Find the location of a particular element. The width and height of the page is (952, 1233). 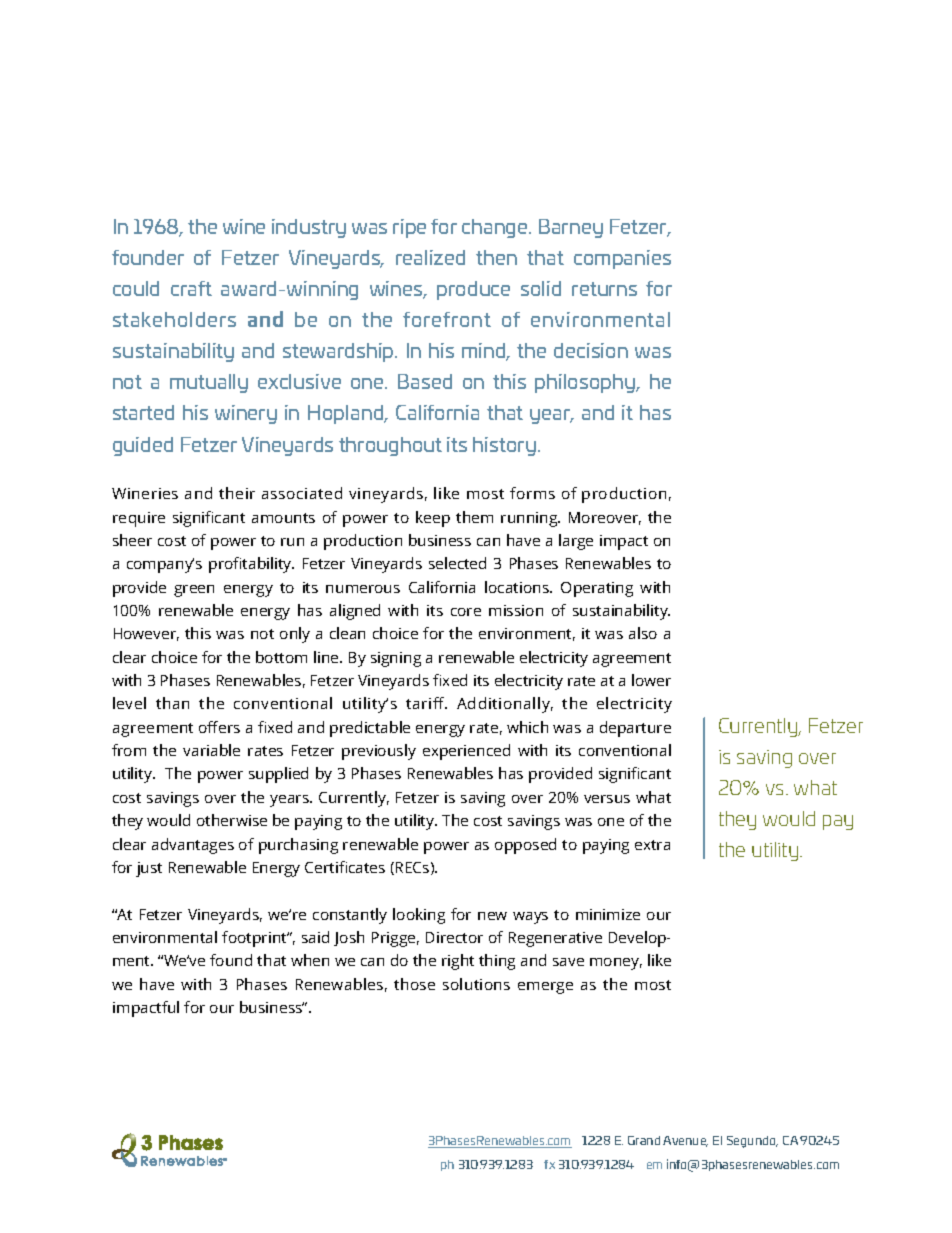

minimize is located at coordinates (608, 914).
